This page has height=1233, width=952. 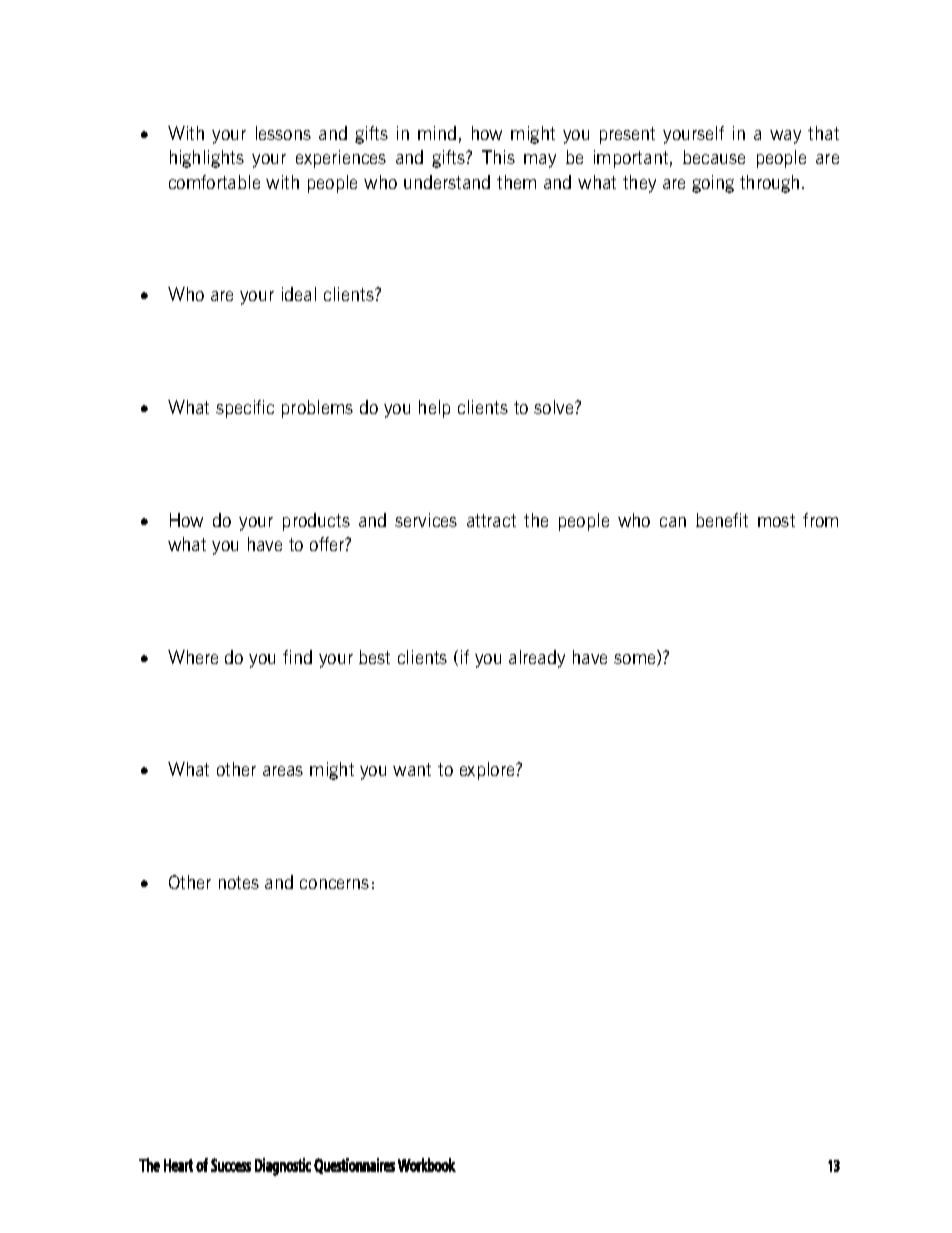 What do you see at coordinates (488, 771) in the page?
I see `explore` at bounding box center [488, 771].
